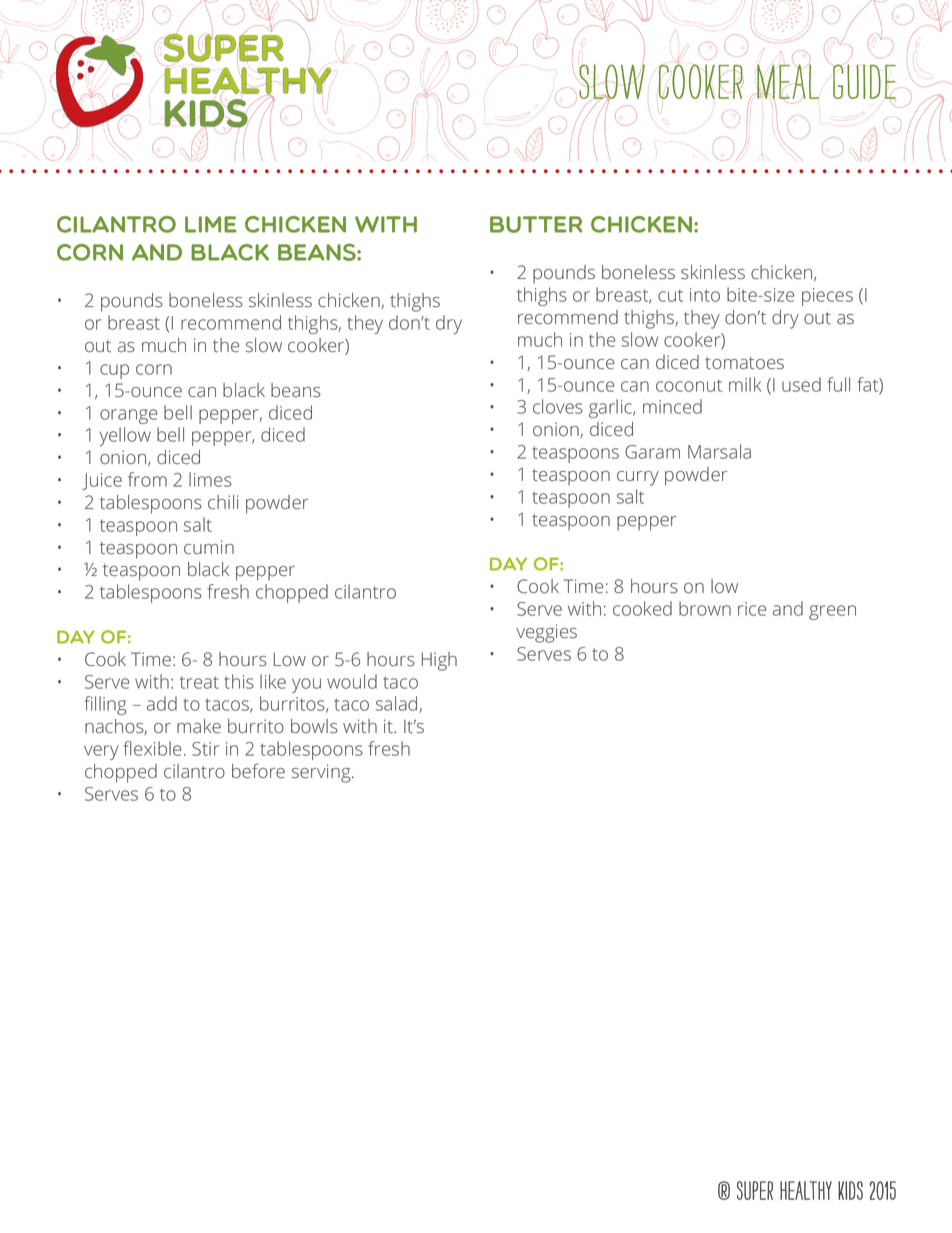 This screenshot has height=1233, width=952. I want to click on Guide, so click(863, 81).
